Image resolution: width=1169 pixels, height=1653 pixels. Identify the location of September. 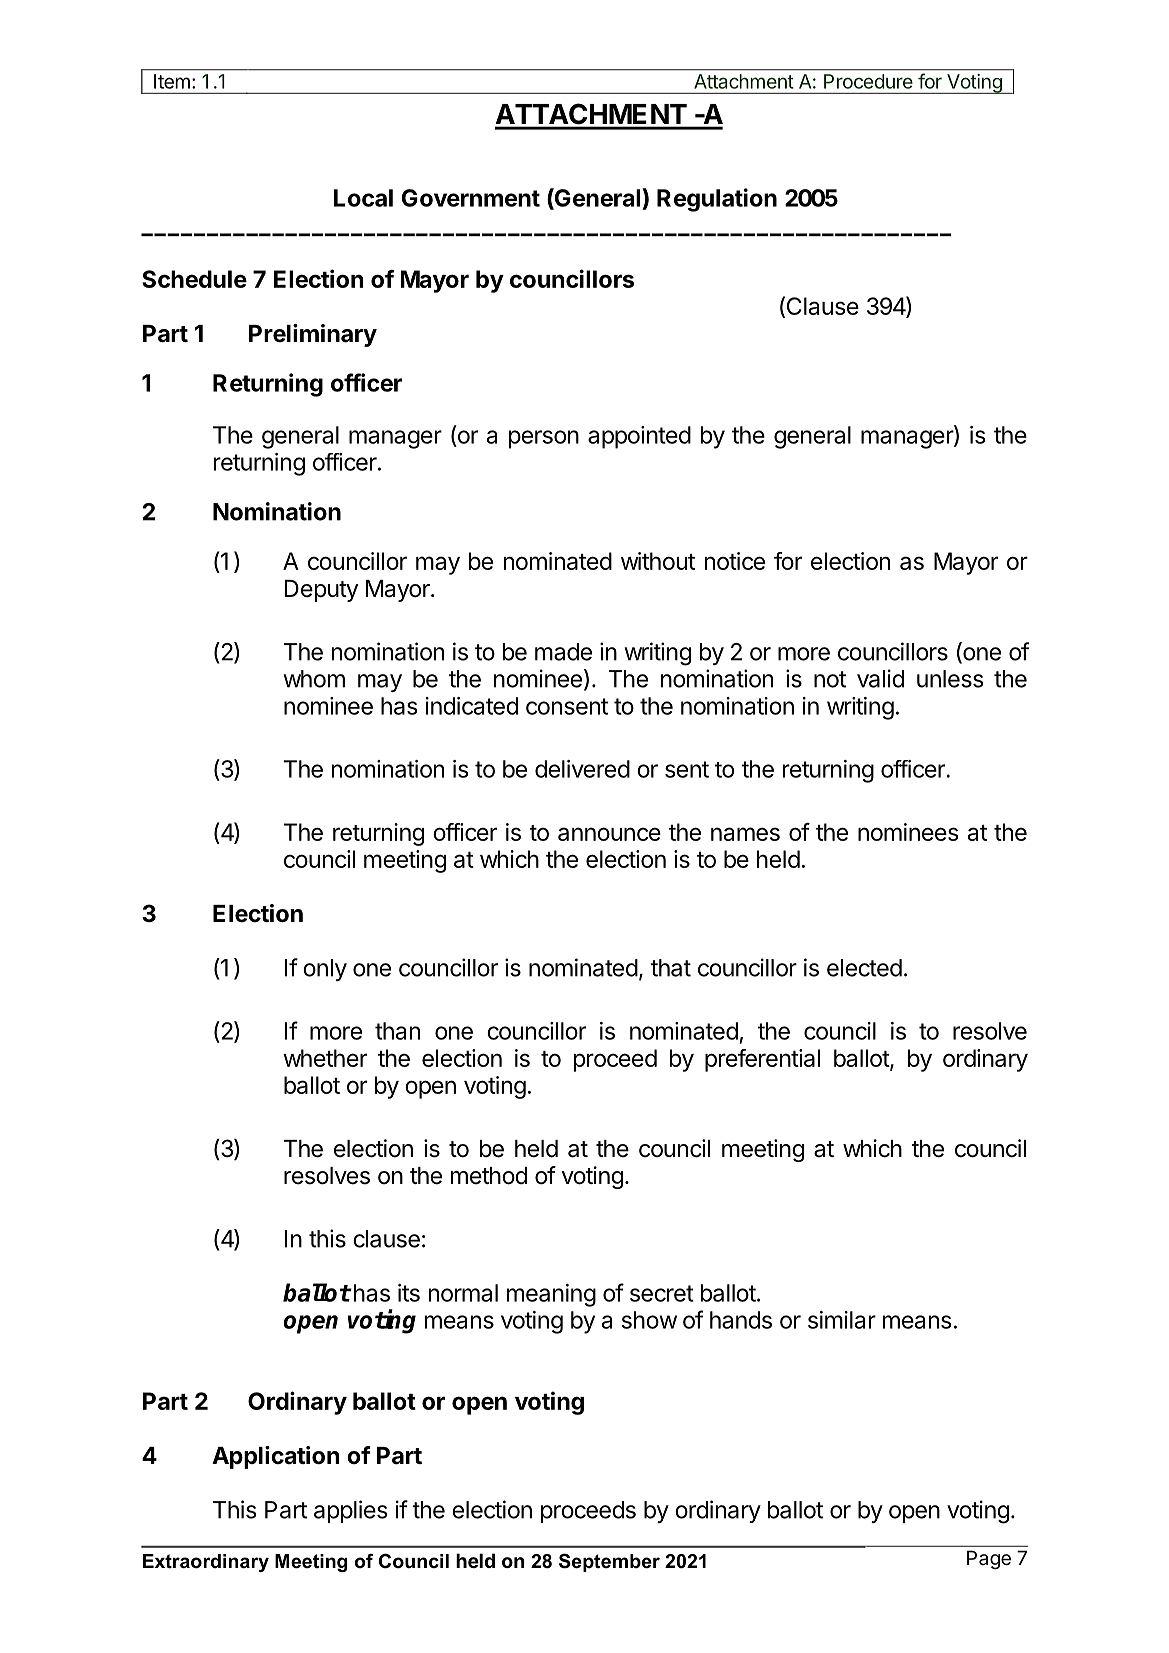
(609, 1562).
